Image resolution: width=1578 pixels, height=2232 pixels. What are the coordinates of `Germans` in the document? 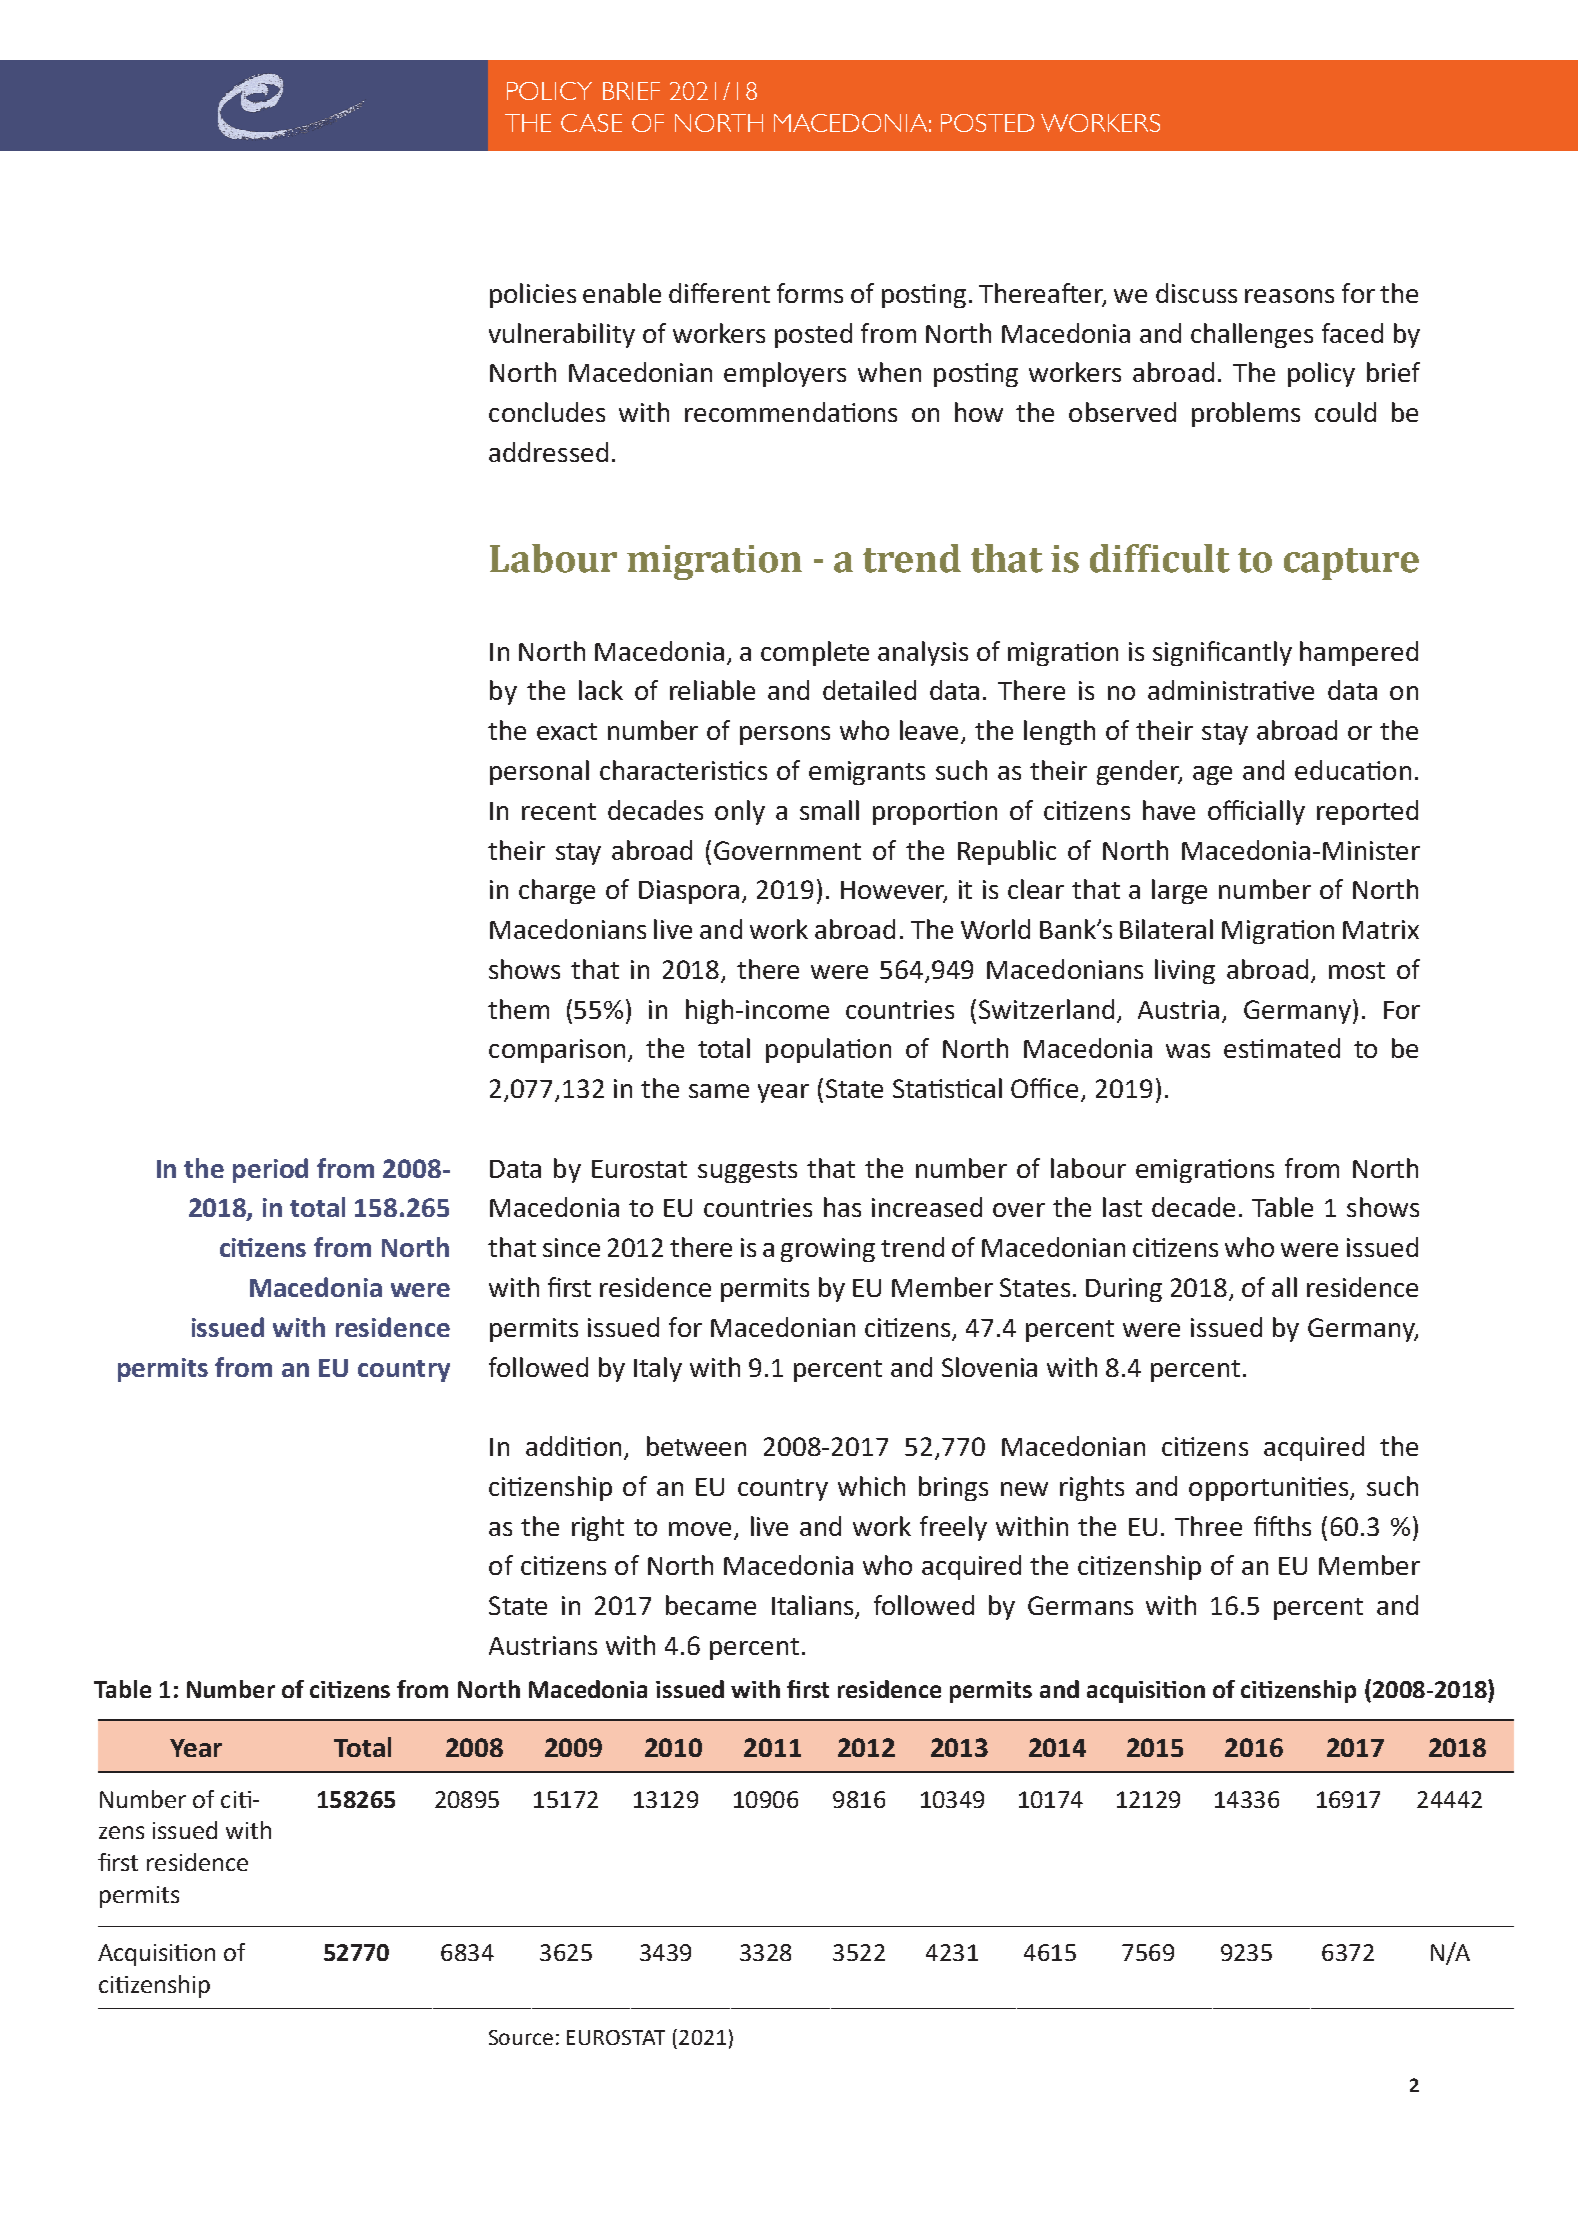 It's located at (1080, 1605).
